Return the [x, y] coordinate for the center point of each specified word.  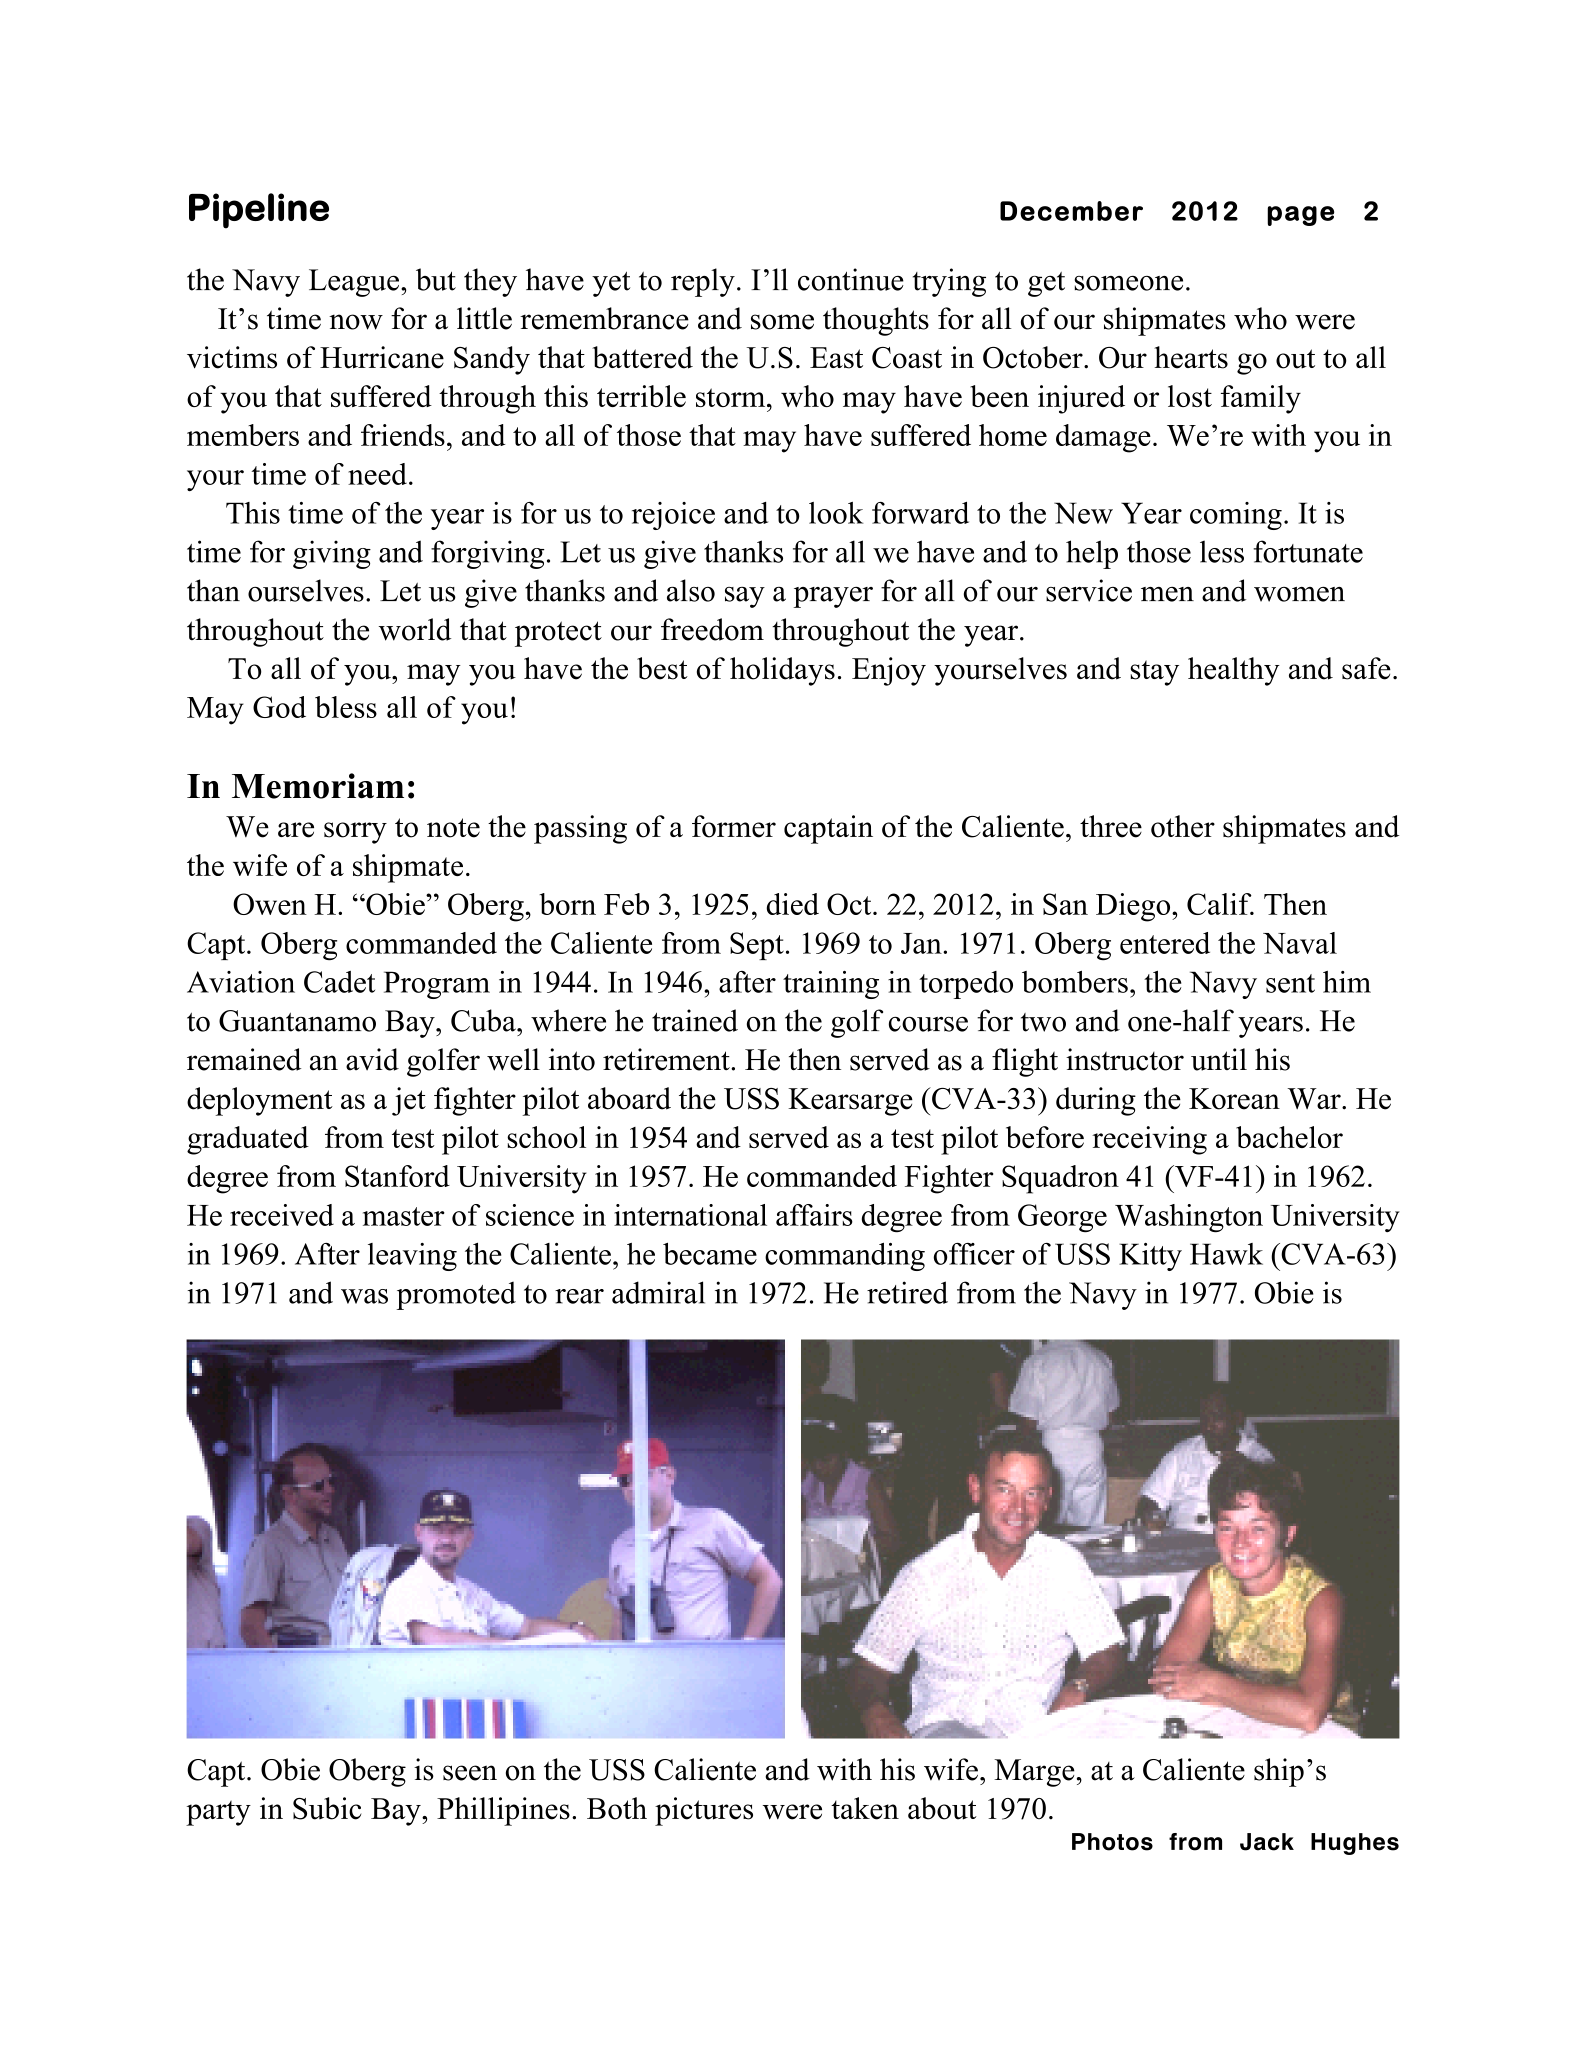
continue [851, 279]
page [1300, 216]
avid [372, 1059]
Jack [1267, 1842]
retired [907, 1292]
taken [865, 1808]
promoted [456, 1296]
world [415, 629]
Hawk [1226, 1254]
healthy [1234, 671]
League [355, 283]
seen [470, 1773]
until [1219, 1059]
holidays [782, 671]
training [831, 985]
